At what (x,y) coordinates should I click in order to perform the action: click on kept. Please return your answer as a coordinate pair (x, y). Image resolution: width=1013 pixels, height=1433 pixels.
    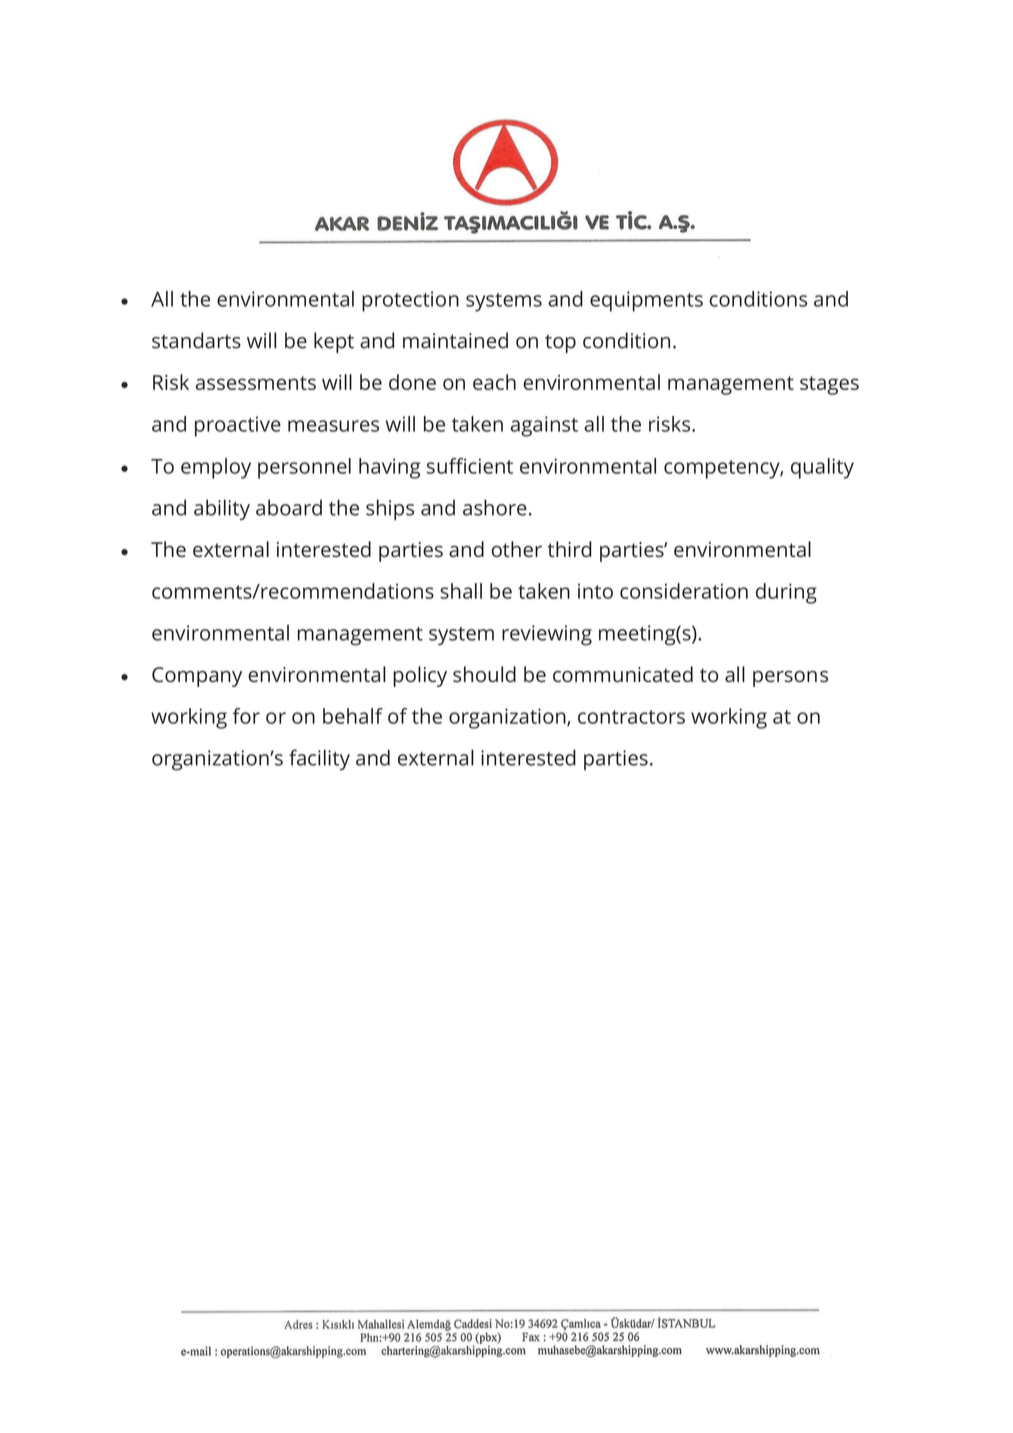
    Looking at the image, I should click on (334, 342).
